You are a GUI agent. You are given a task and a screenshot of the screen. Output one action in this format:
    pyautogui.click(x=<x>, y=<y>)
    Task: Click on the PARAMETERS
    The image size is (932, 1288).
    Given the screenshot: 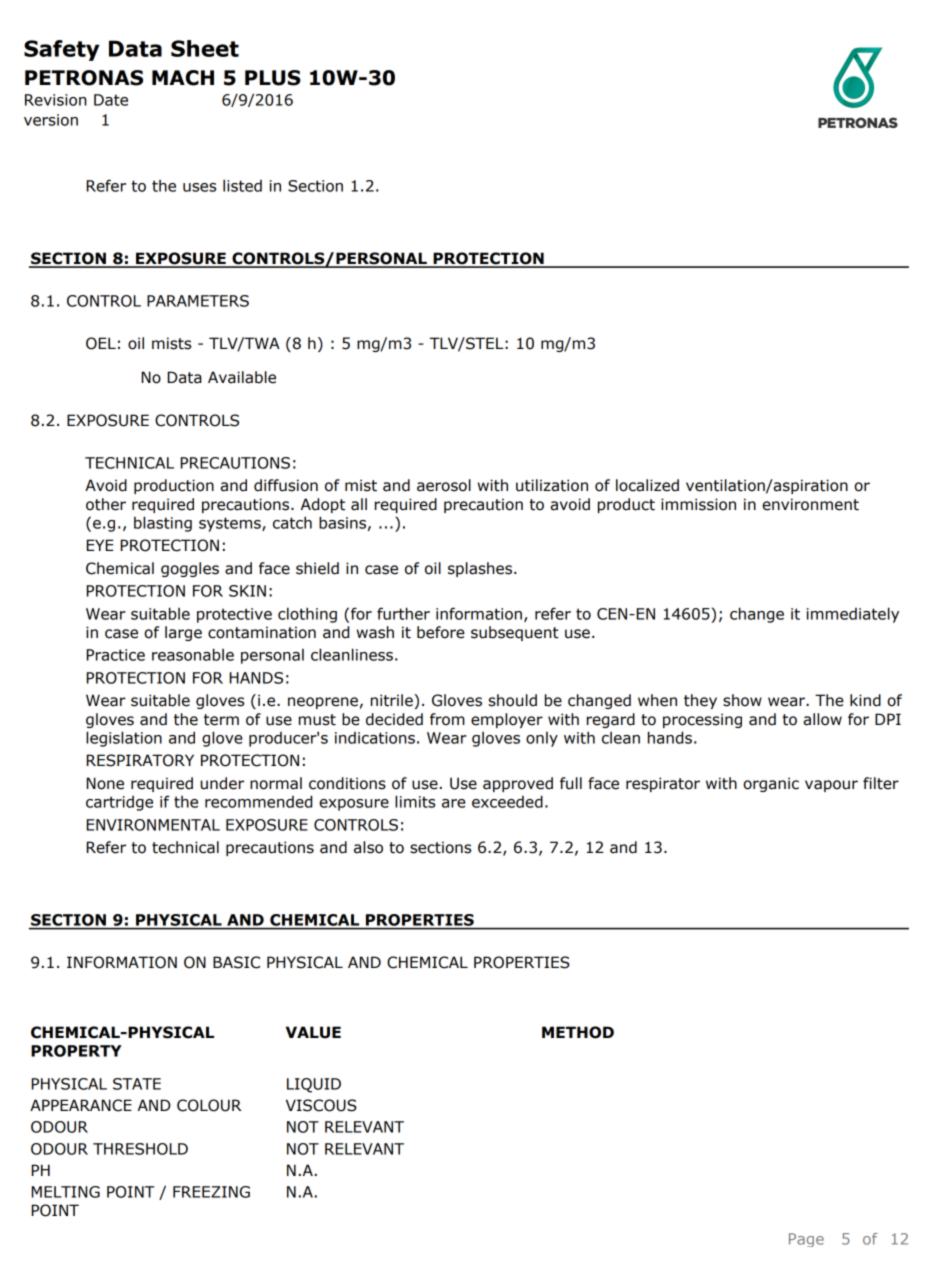 What is the action you would take?
    pyautogui.click(x=198, y=301)
